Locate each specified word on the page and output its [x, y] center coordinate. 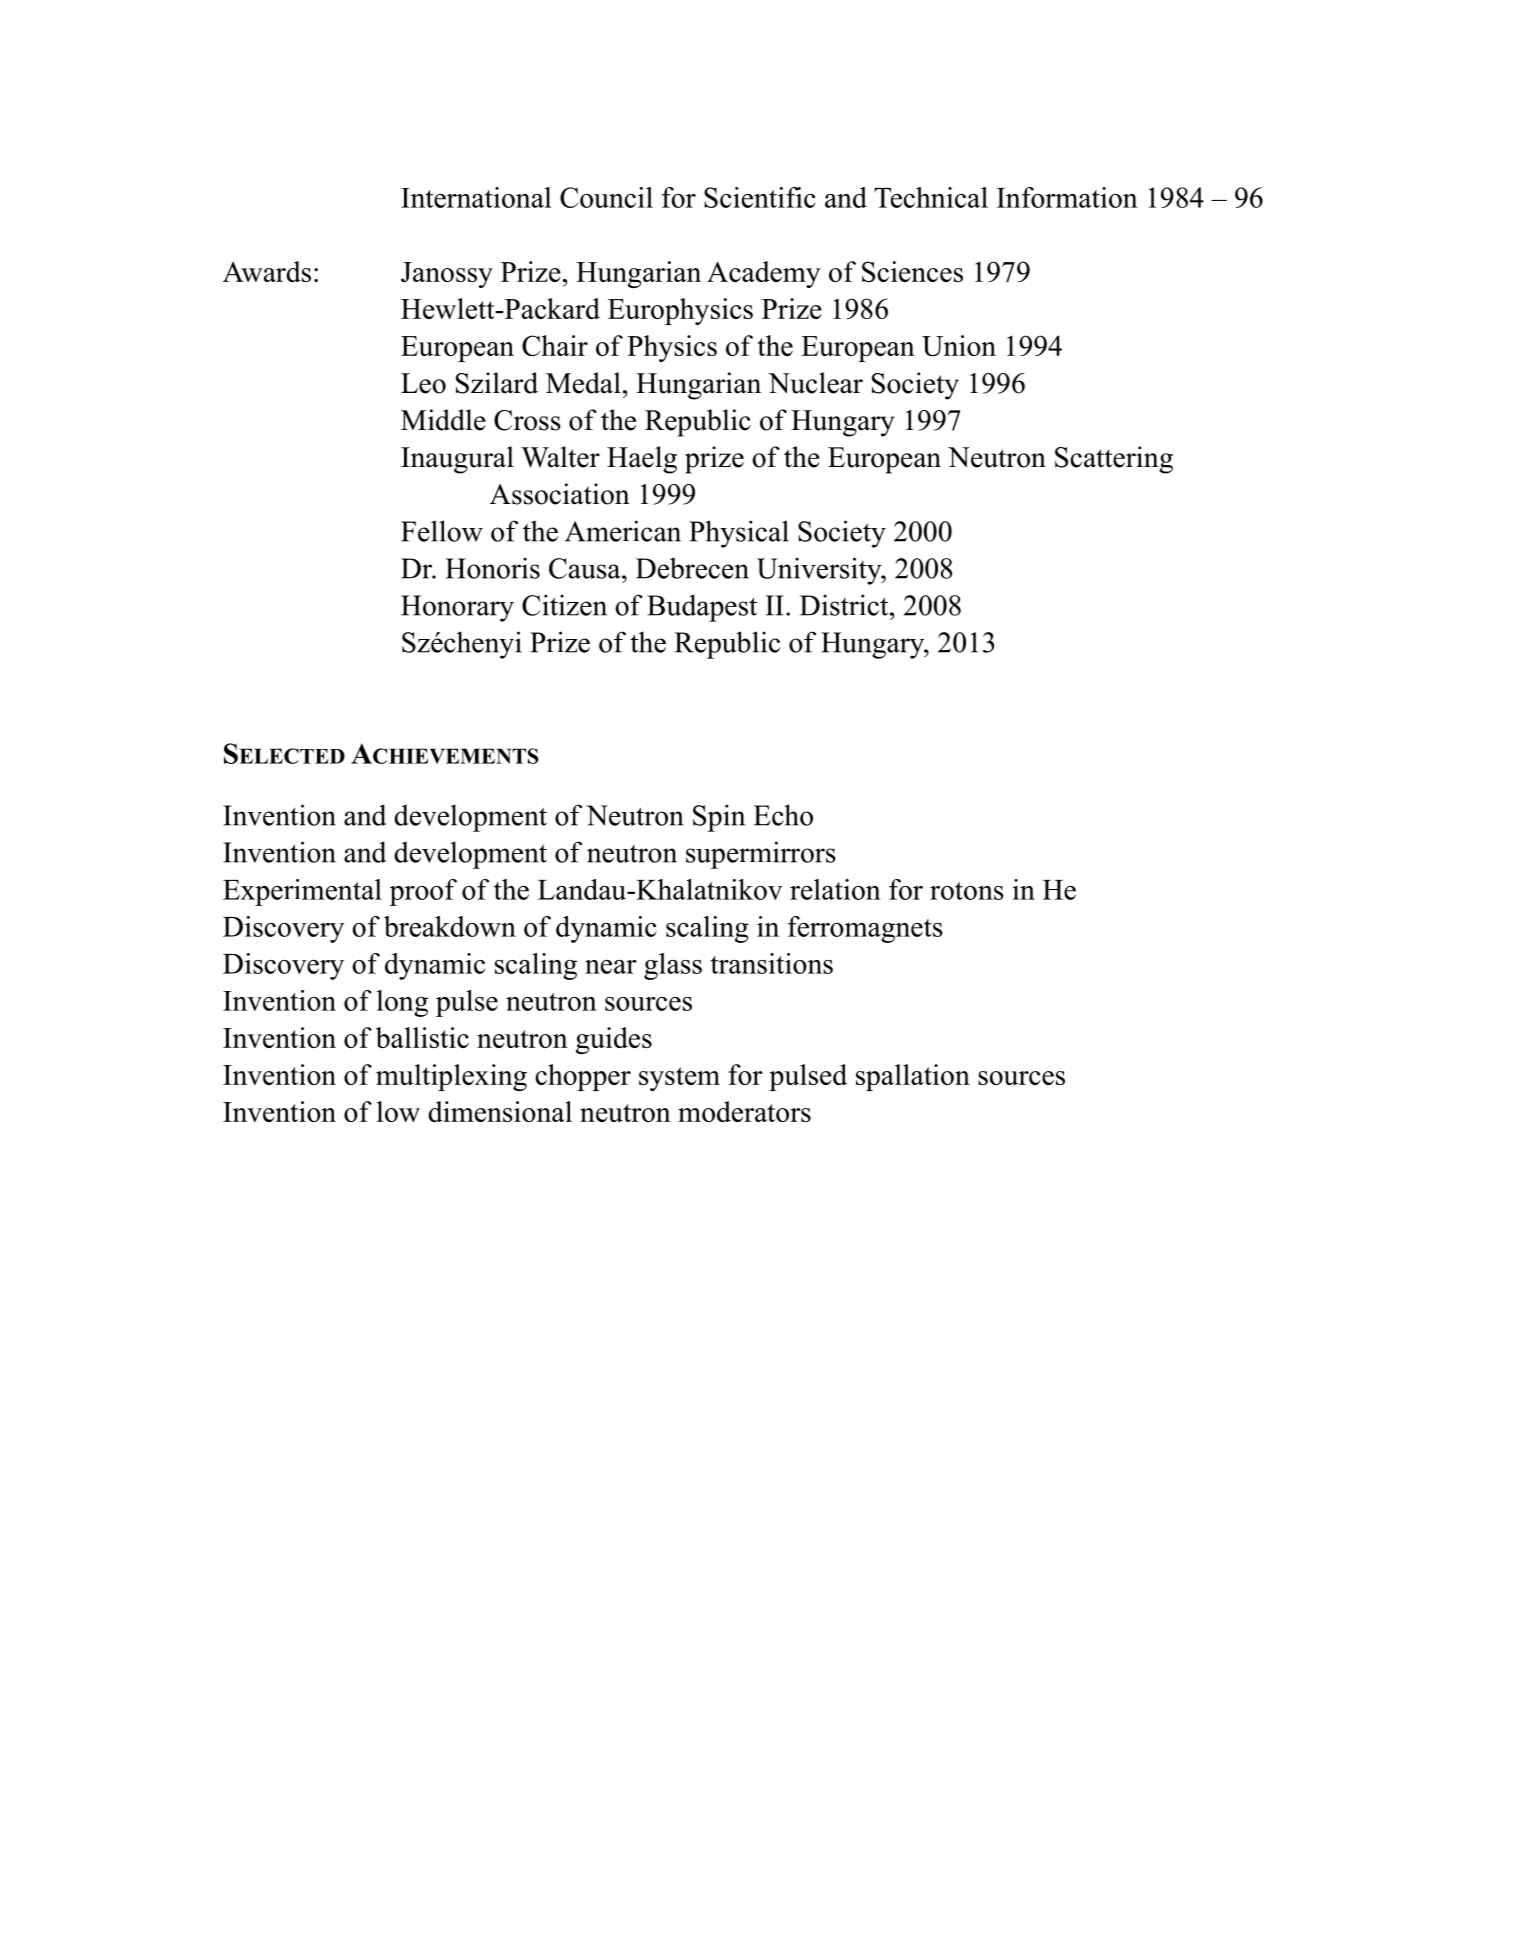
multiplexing [451, 1077]
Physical [739, 534]
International [476, 197]
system [679, 1079]
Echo [783, 815]
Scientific [760, 197]
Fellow [442, 531]
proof [423, 892]
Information [1067, 197]
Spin [719, 818]
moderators [744, 1111]
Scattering [1114, 460]
